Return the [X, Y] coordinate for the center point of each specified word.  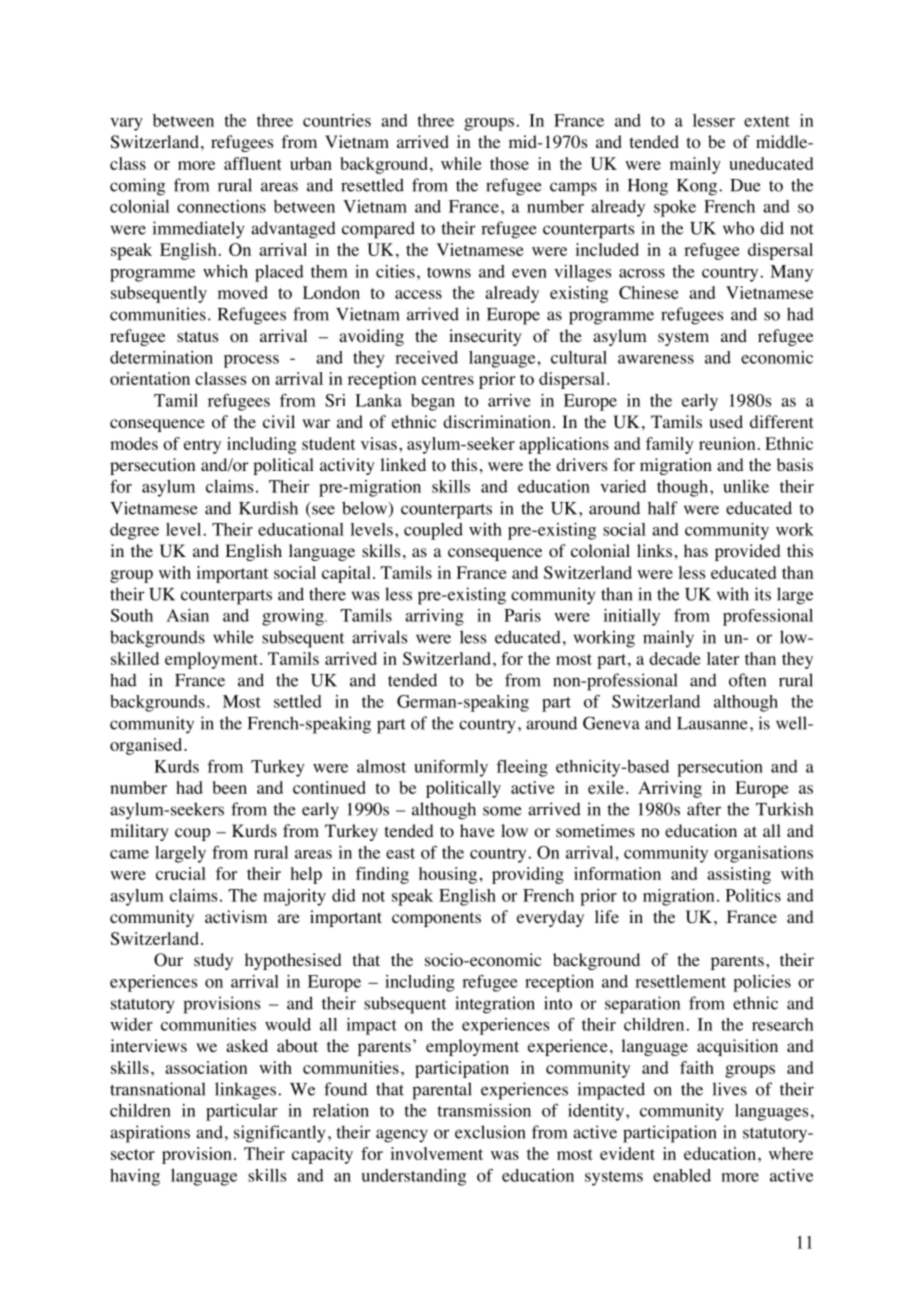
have [477, 830]
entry [202, 446]
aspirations [150, 1134]
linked [403, 464]
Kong [698, 187]
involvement [436, 1153]
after [704, 809]
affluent [253, 163]
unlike [746, 486]
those [509, 163]
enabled [682, 1175]
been [230, 787]
